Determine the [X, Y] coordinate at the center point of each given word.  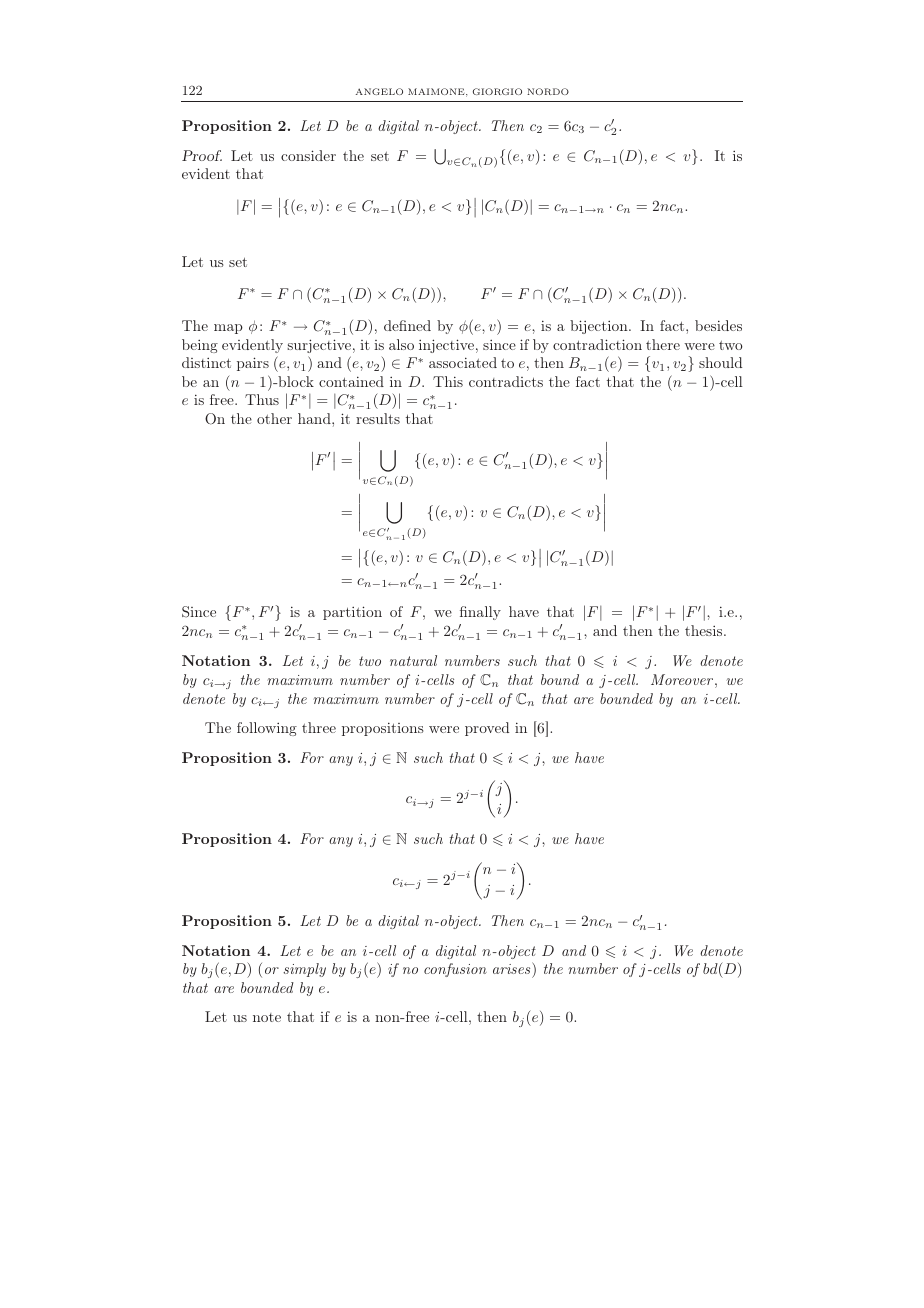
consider [308, 155]
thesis [705, 630]
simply [304, 970]
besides [718, 325]
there [663, 344]
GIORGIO [497, 91]
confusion [455, 970]
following [267, 729]
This [448, 381]
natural [413, 660]
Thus [262, 399]
